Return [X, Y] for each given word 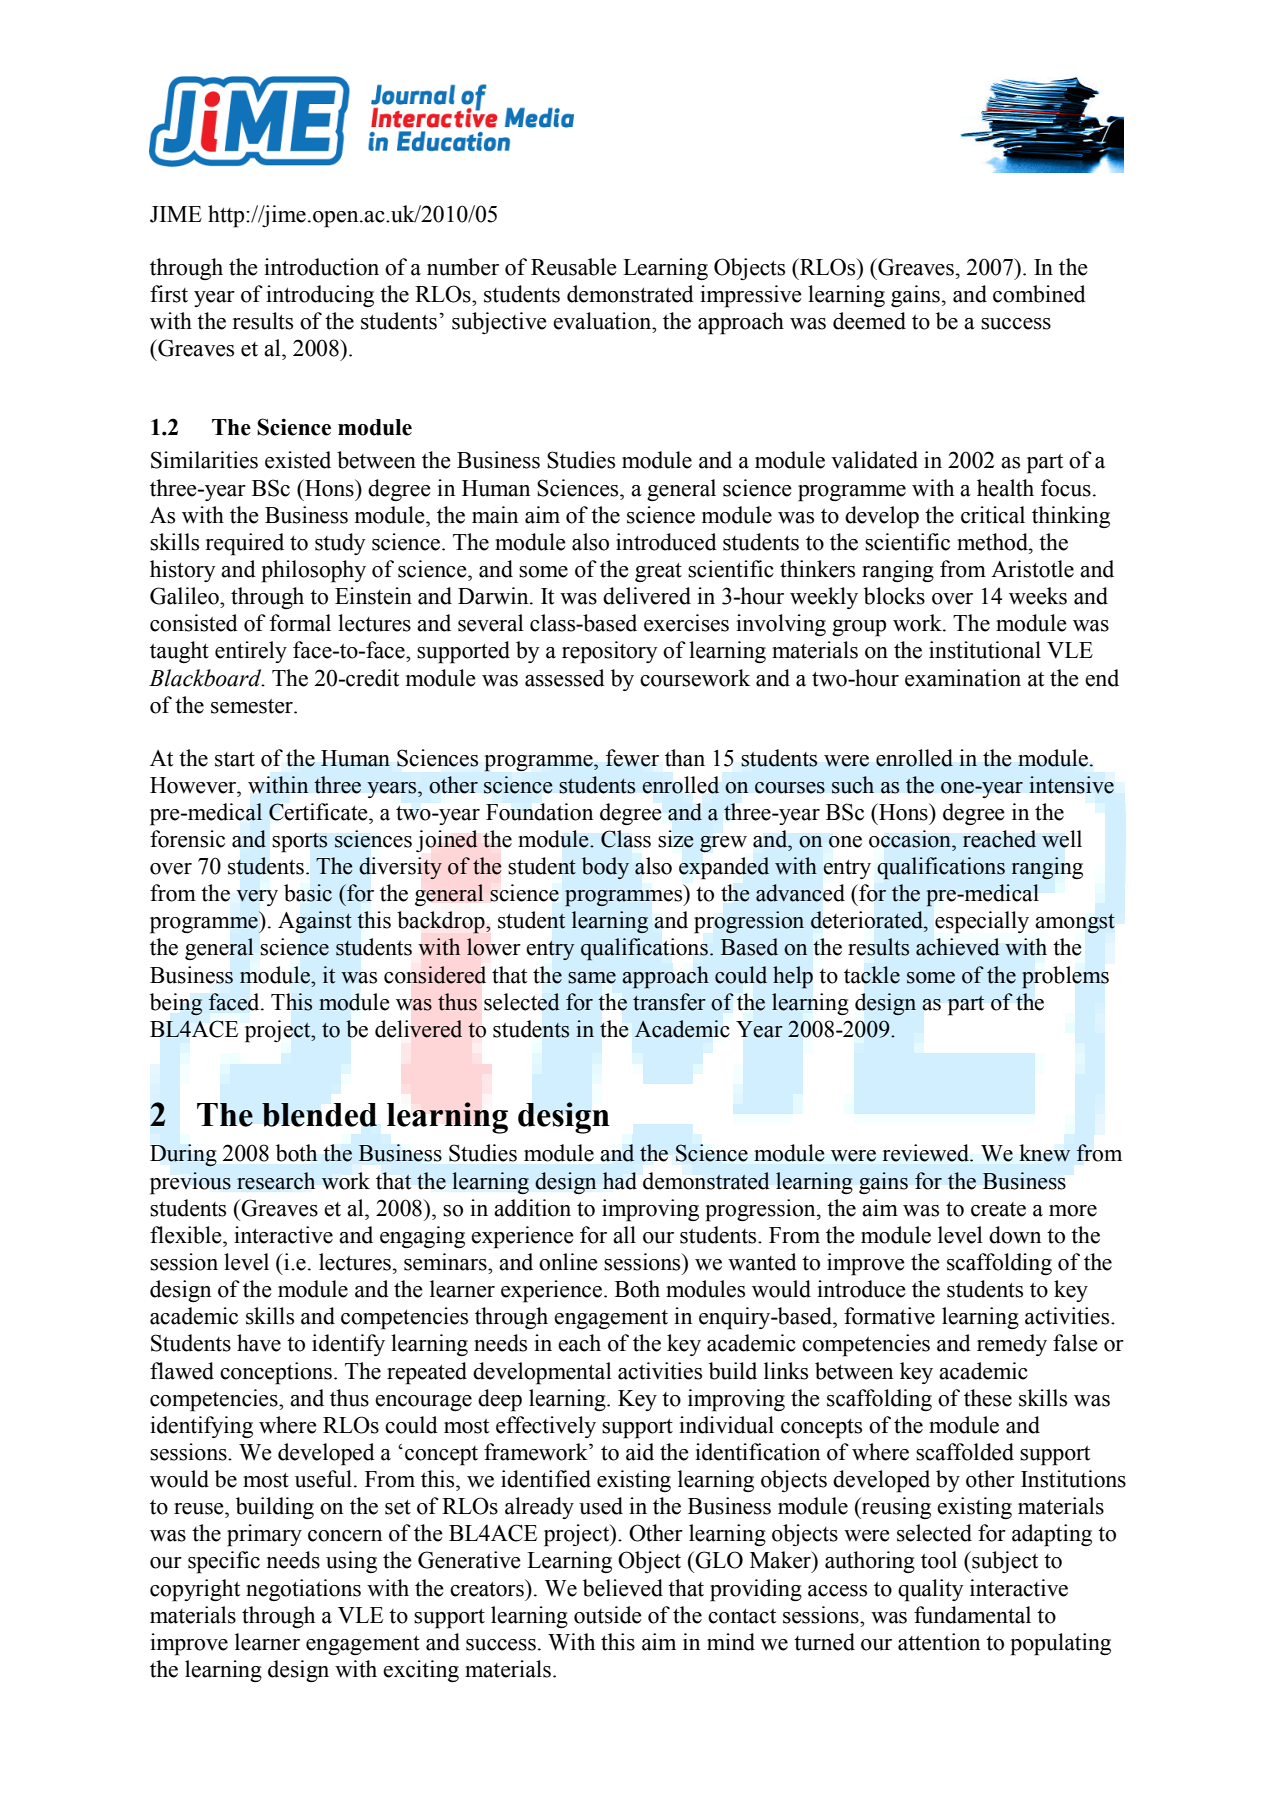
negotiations [303, 1590]
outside [608, 1615]
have [259, 1343]
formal [300, 623]
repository [609, 652]
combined [1039, 294]
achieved [958, 947]
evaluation [603, 321]
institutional [985, 650]
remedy [1012, 1345]
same [592, 978]
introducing [320, 296]
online [568, 1262]
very [257, 898]
